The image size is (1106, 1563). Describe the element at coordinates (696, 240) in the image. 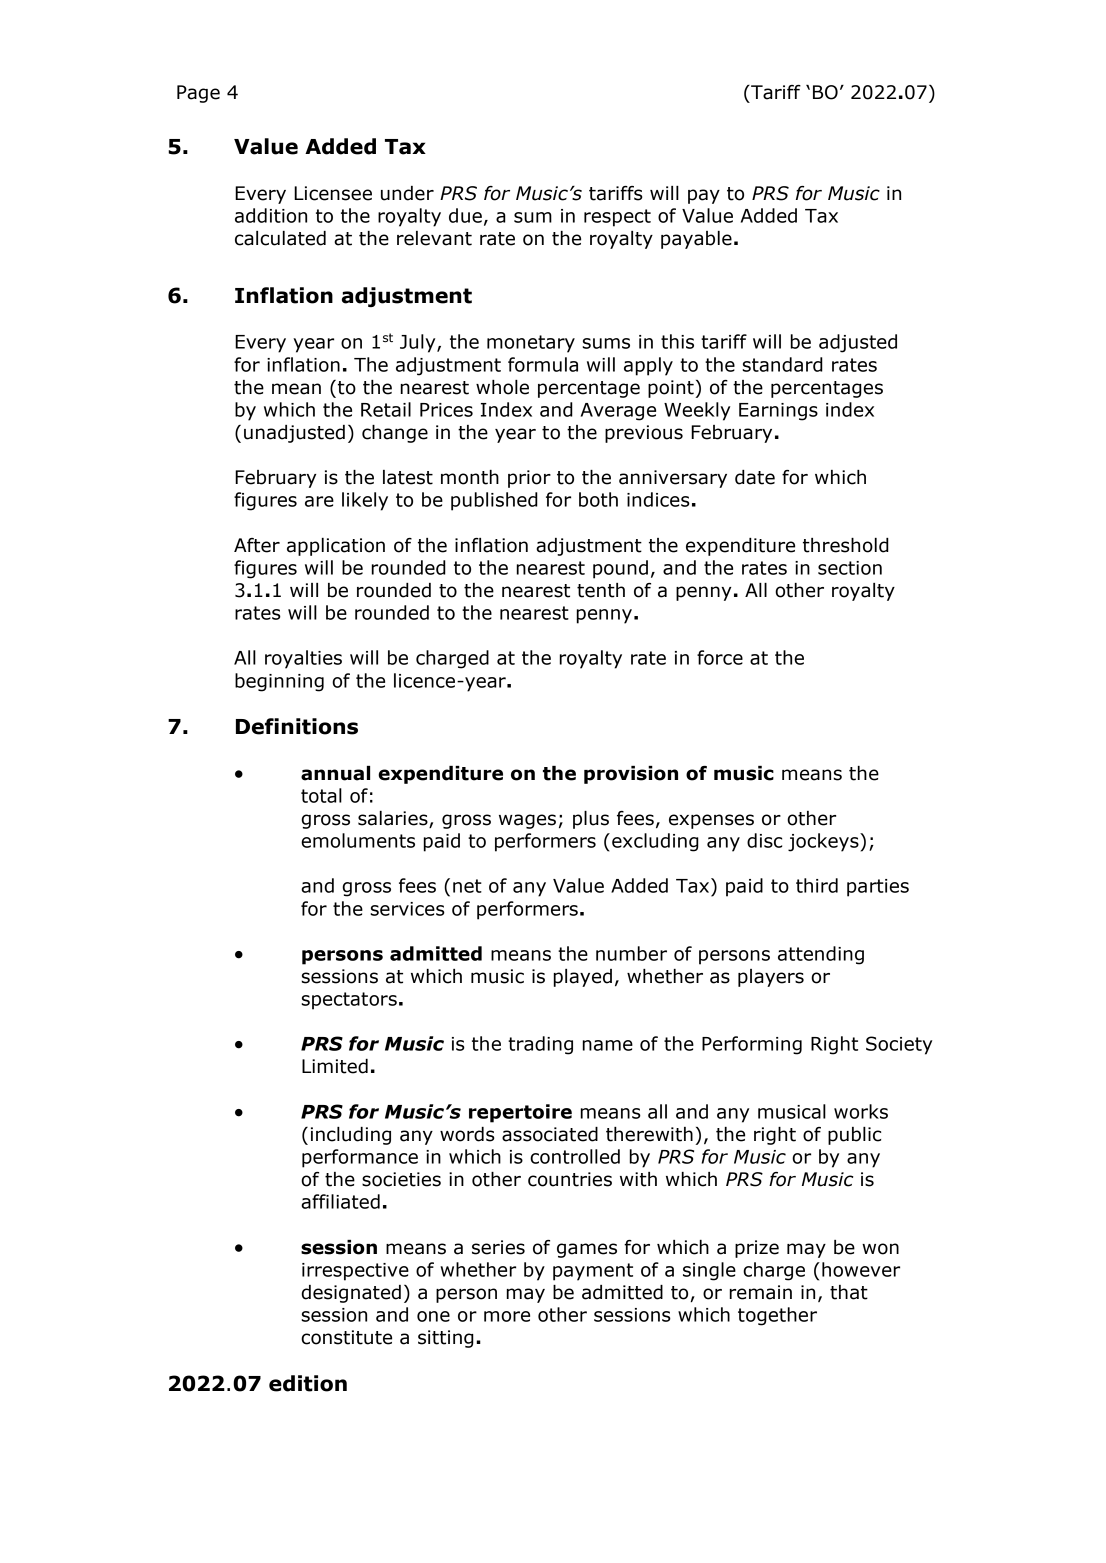

I see `payable` at that location.
